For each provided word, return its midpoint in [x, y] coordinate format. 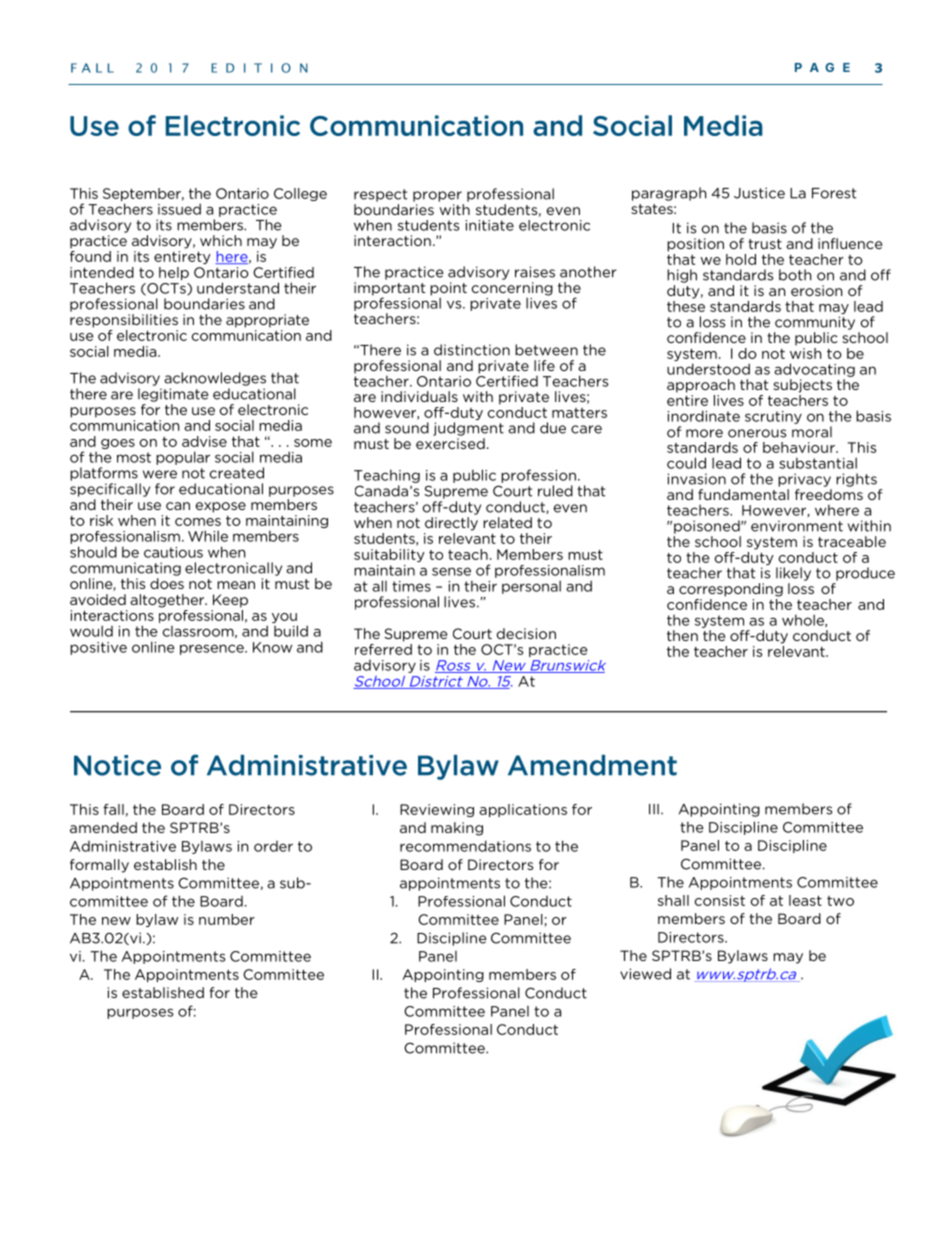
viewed [645, 974]
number [227, 919]
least [805, 900]
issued [179, 209]
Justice [759, 193]
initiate [489, 225]
